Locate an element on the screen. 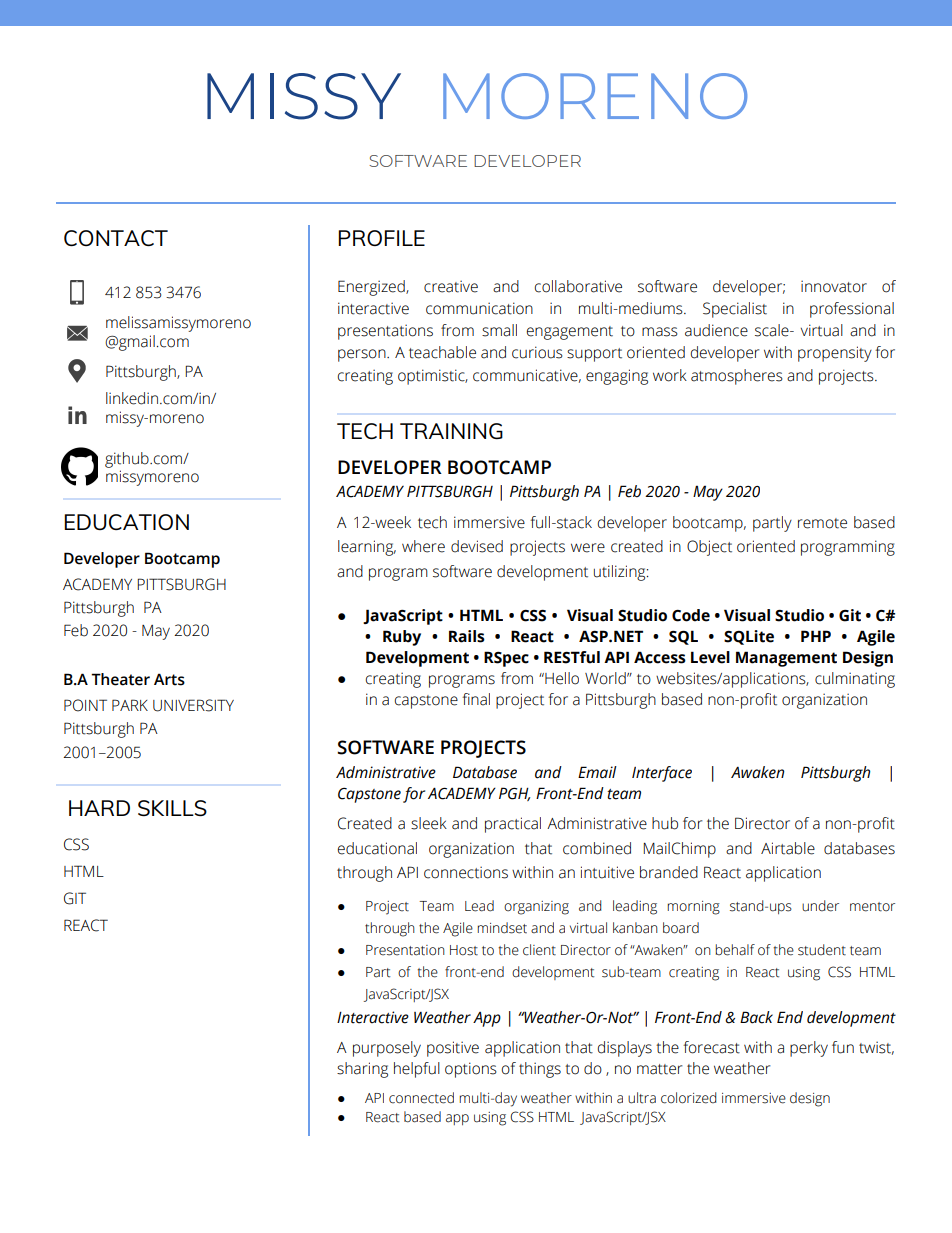 The width and height of the screenshot is (952, 1233). CONTACT is located at coordinates (116, 238).
